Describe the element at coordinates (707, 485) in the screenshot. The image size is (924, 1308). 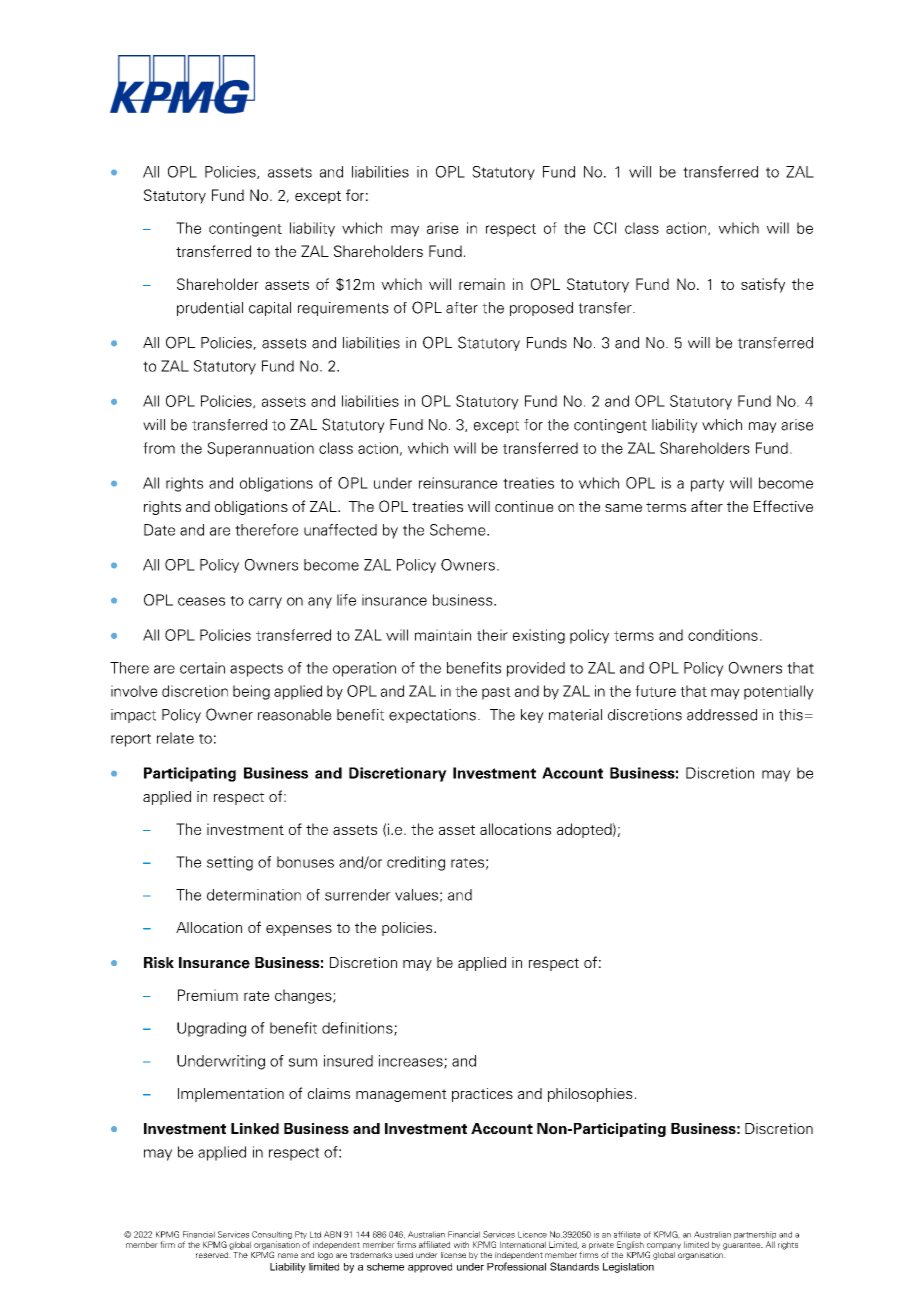
I see `party` at that location.
